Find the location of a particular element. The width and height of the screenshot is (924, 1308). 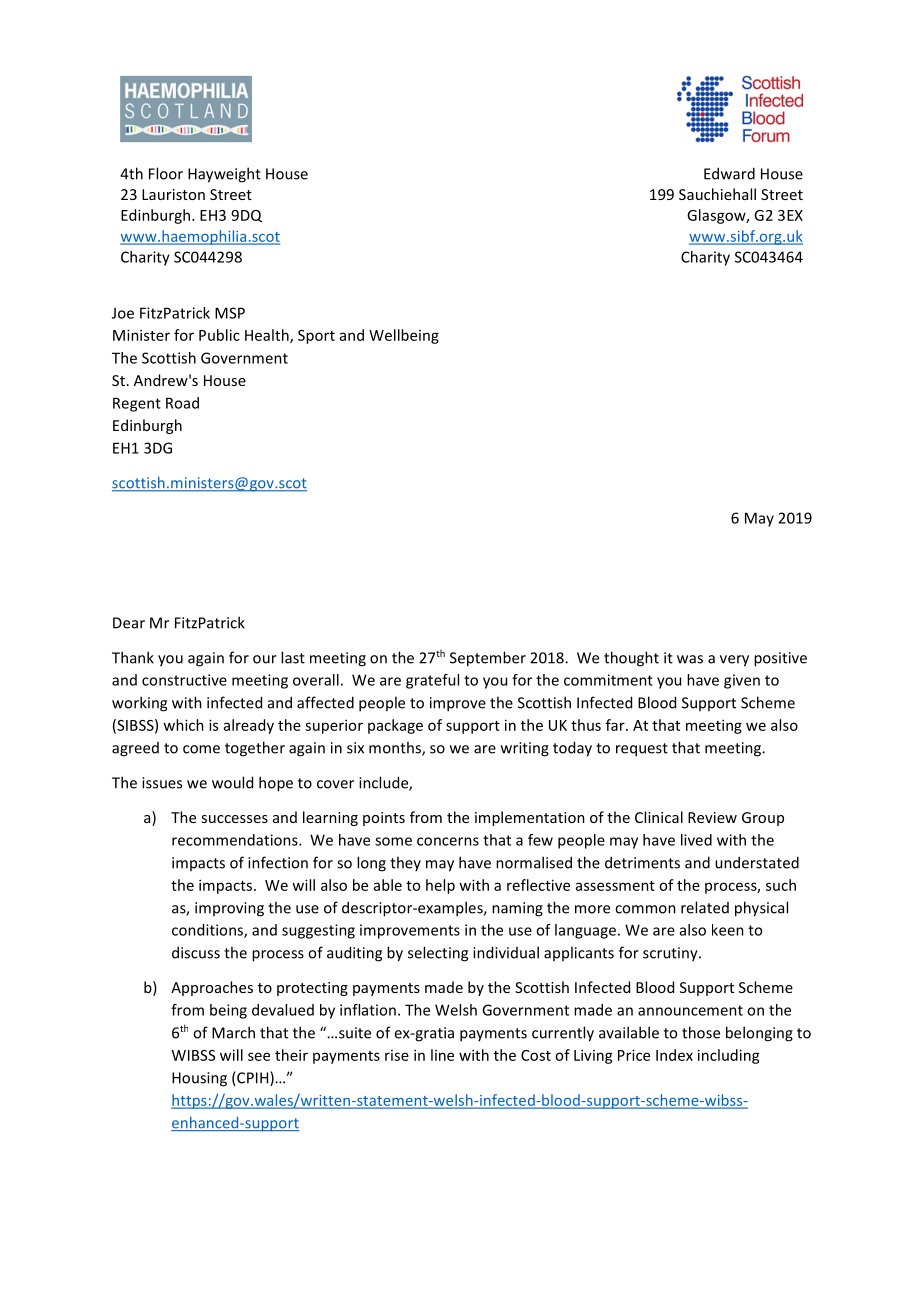

September is located at coordinates (488, 659).
